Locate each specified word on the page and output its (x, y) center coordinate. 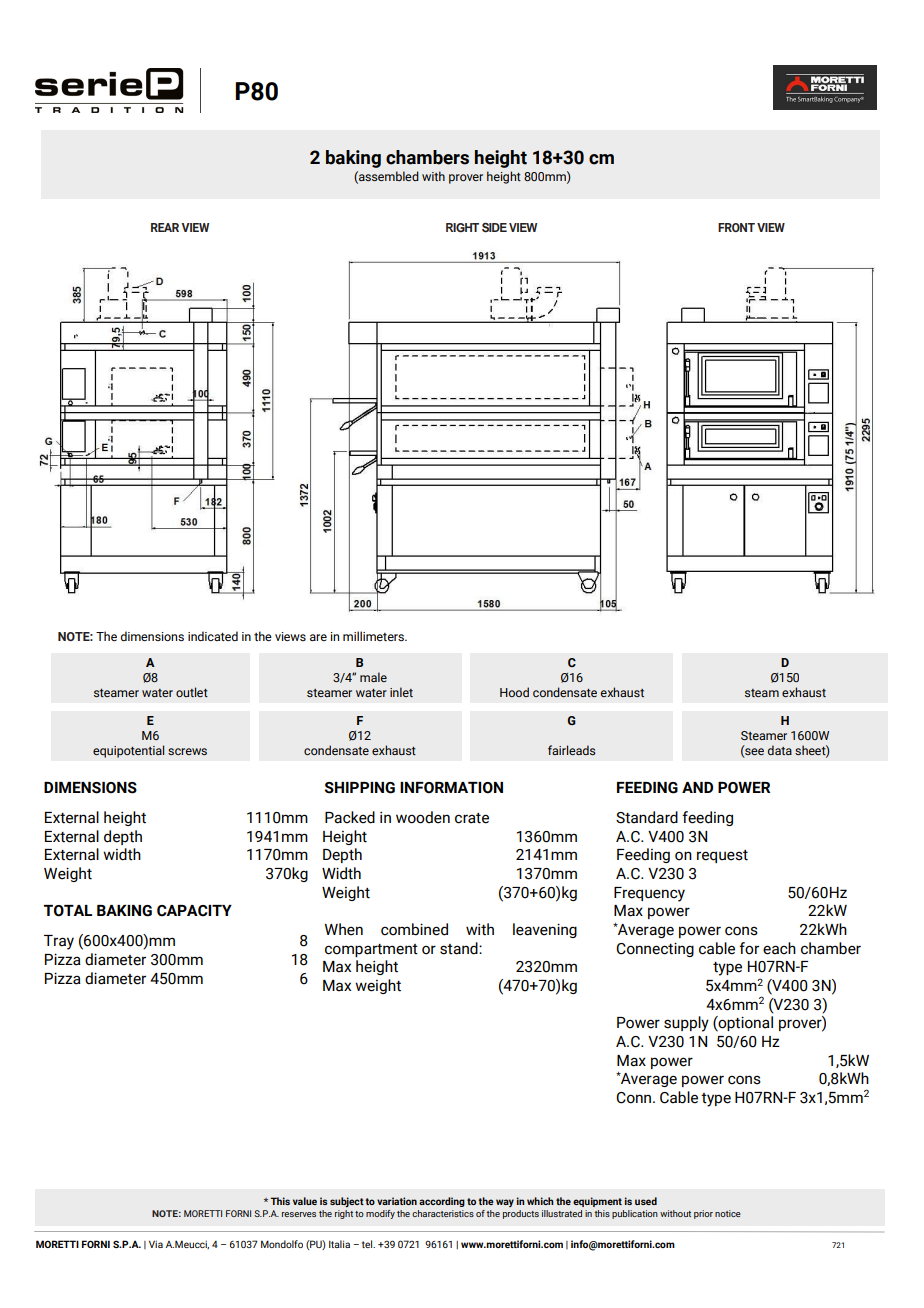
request (722, 856)
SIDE (494, 228)
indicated (213, 636)
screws (187, 751)
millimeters (374, 636)
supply (686, 1024)
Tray (59, 942)
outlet (192, 692)
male (373, 677)
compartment (371, 950)
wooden (423, 817)
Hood (514, 692)
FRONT (736, 227)
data (780, 750)
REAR (165, 227)
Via (156, 1244)
